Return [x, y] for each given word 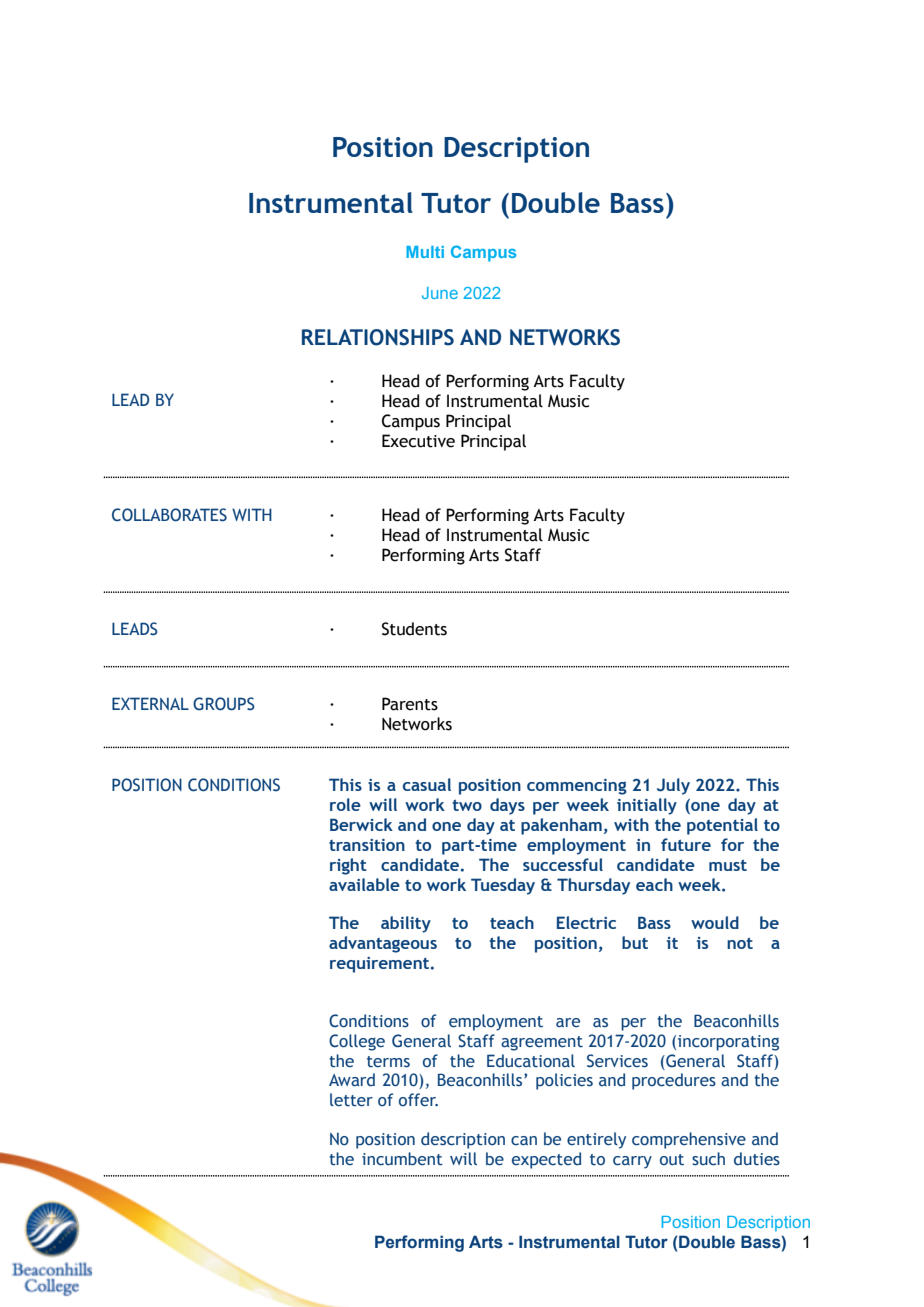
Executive [418, 441]
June [440, 293]
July [673, 786]
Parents [410, 704]
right [348, 866]
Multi [425, 252]
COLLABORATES [169, 515]
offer [418, 1100]
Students [414, 629]
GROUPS [224, 704]
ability [406, 924]
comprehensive [689, 1140]
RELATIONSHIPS [378, 337]
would [715, 922]
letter [351, 1100]
